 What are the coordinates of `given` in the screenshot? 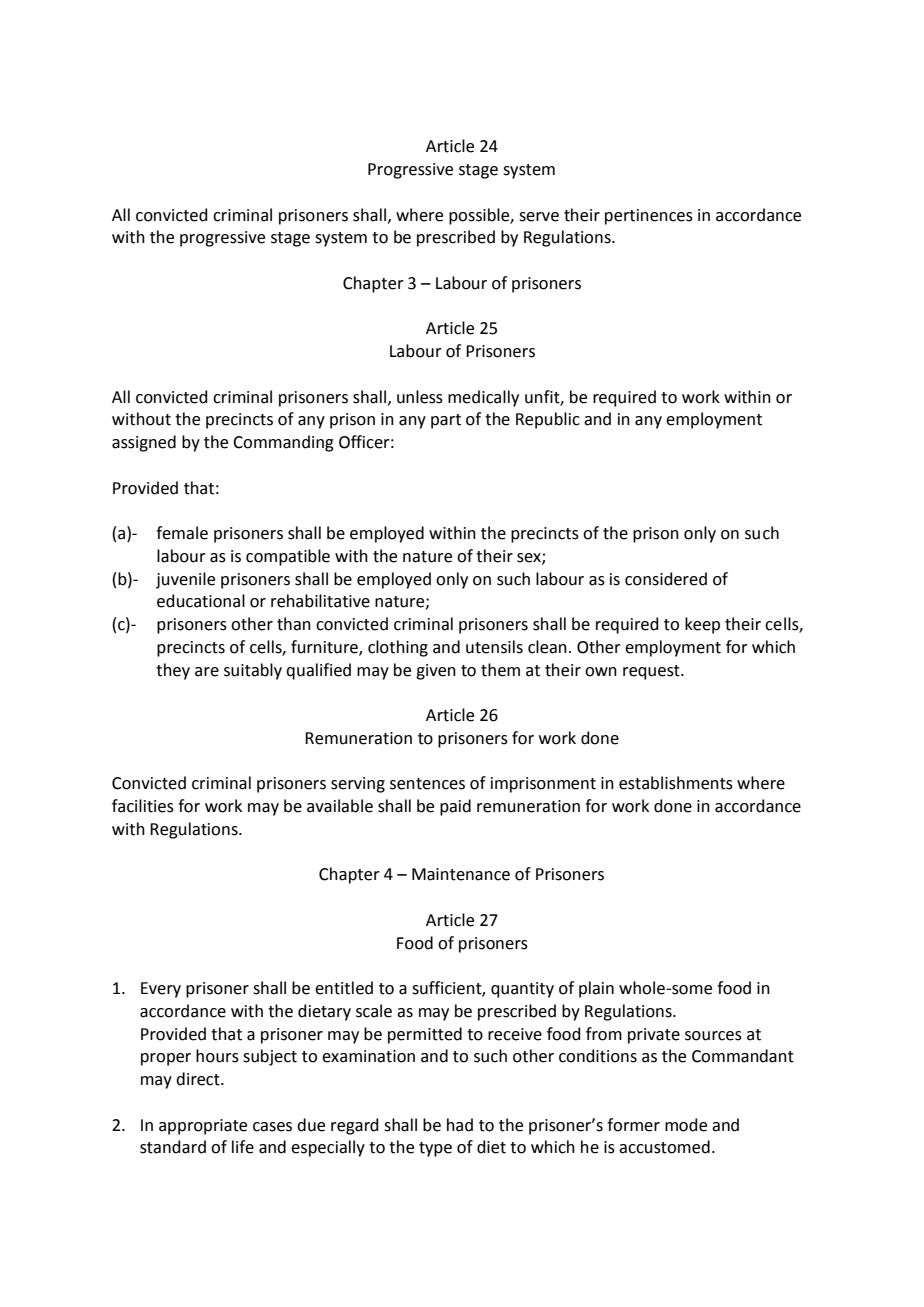 It's located at (436, 672).
